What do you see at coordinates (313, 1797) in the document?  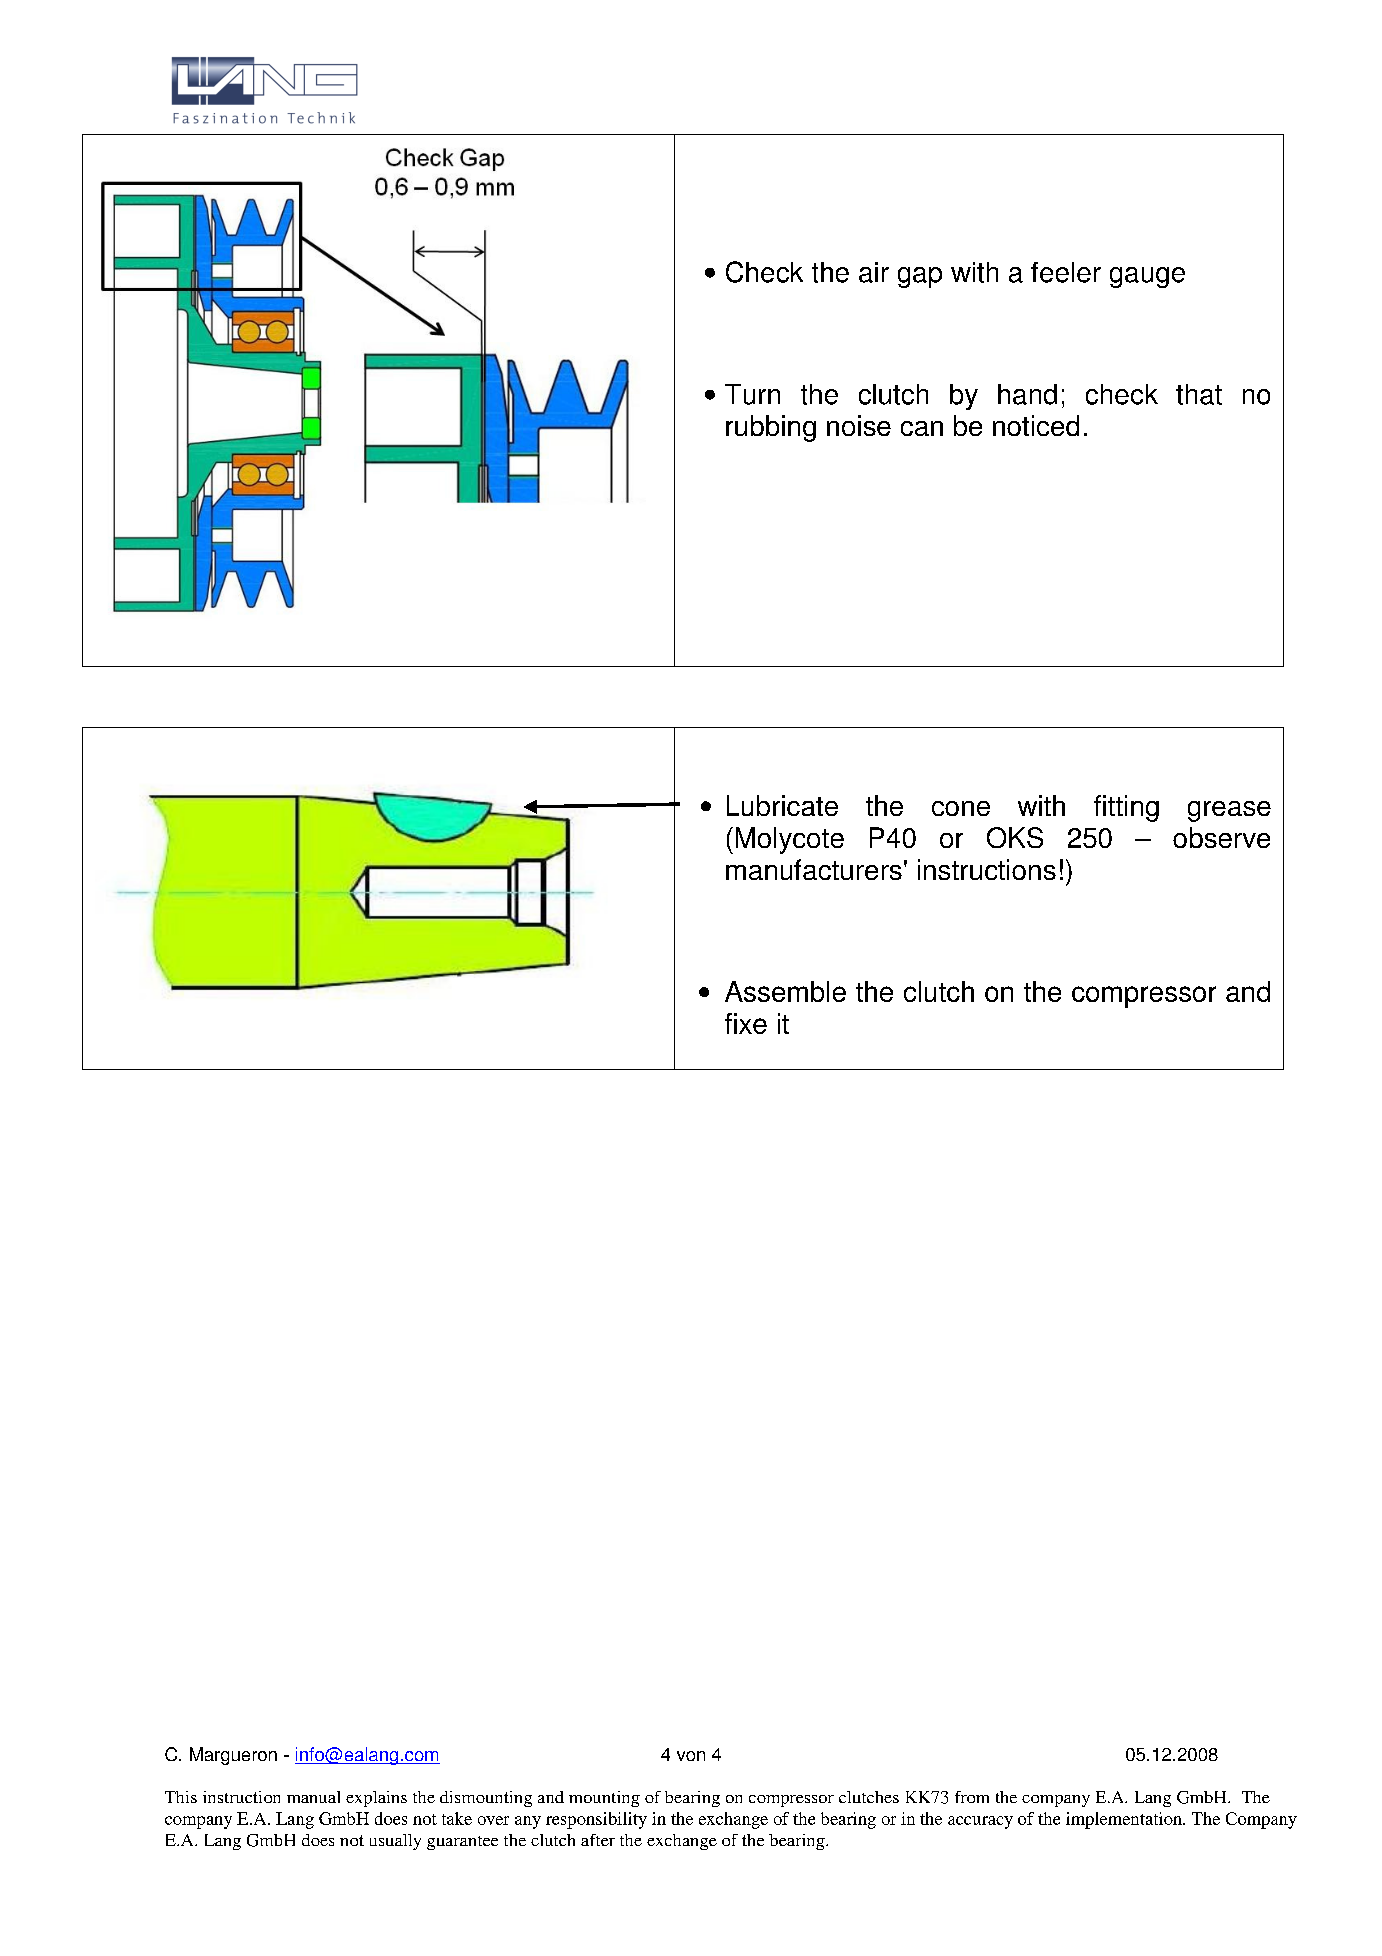 I see `manual` at bounding box center [313, 1797].
